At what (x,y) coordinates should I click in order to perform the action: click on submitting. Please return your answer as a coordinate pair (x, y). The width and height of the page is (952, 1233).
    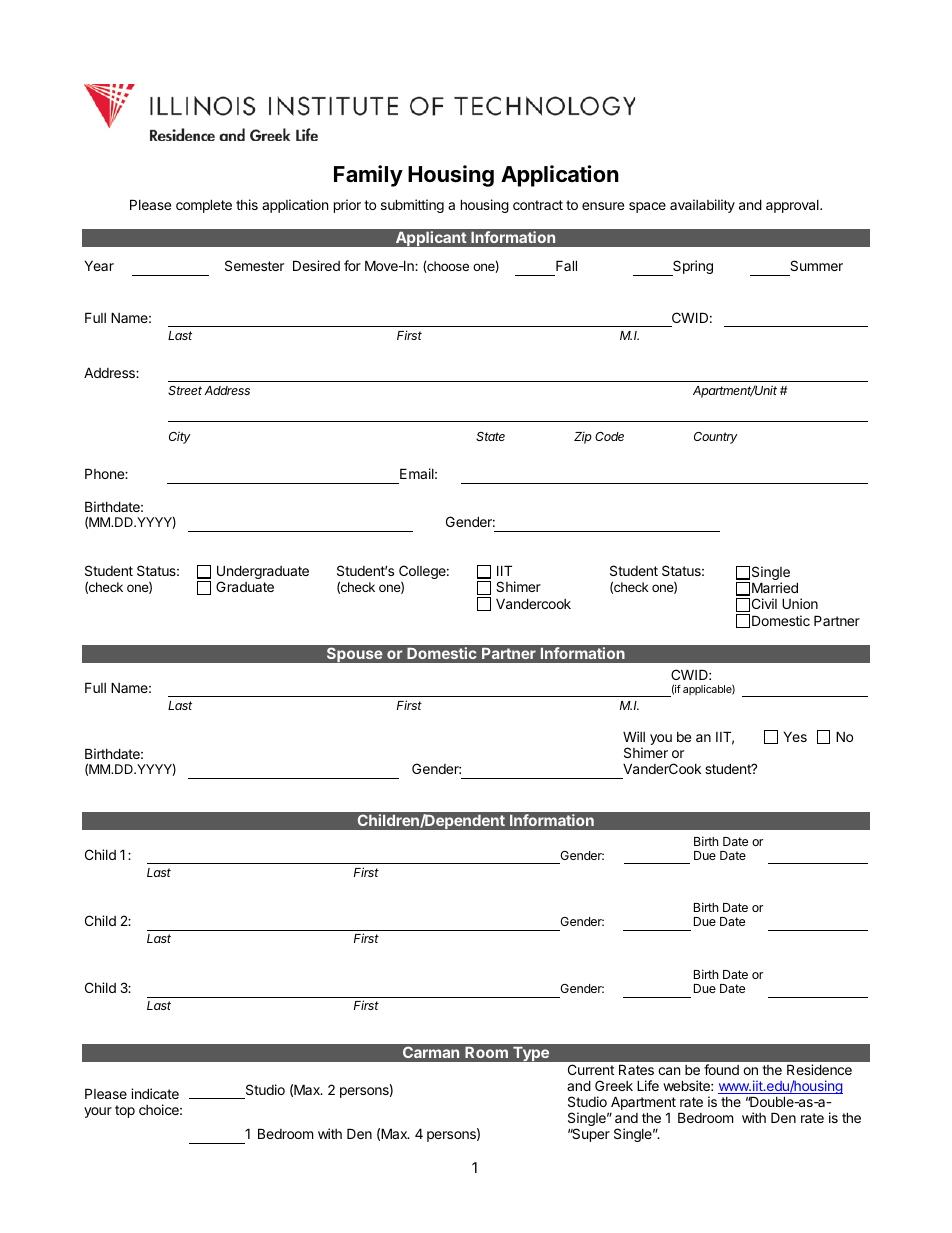
    Looking at the image, I should click on (412, 206).
